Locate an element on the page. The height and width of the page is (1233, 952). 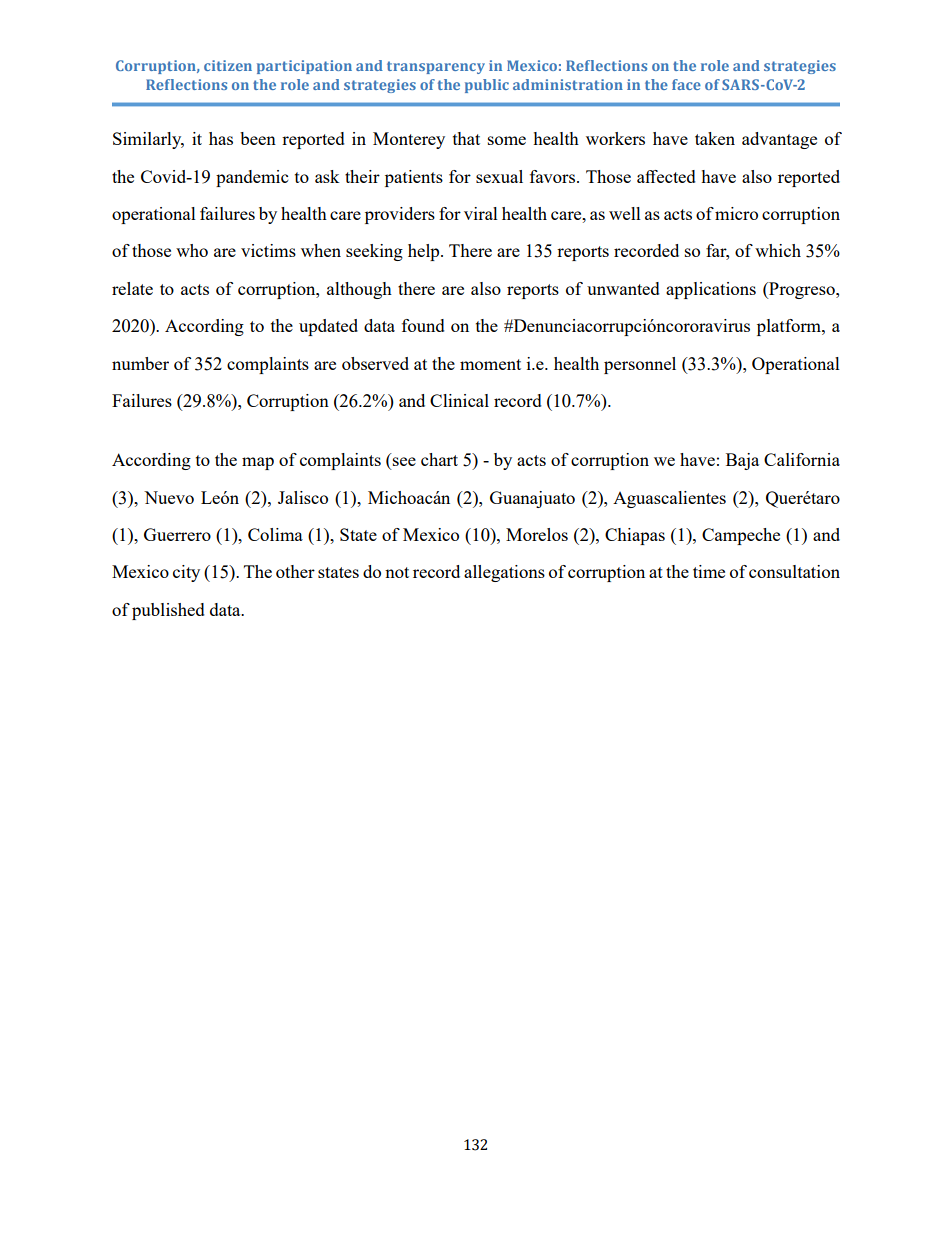
allegations is located at coordinates (504, 573).
